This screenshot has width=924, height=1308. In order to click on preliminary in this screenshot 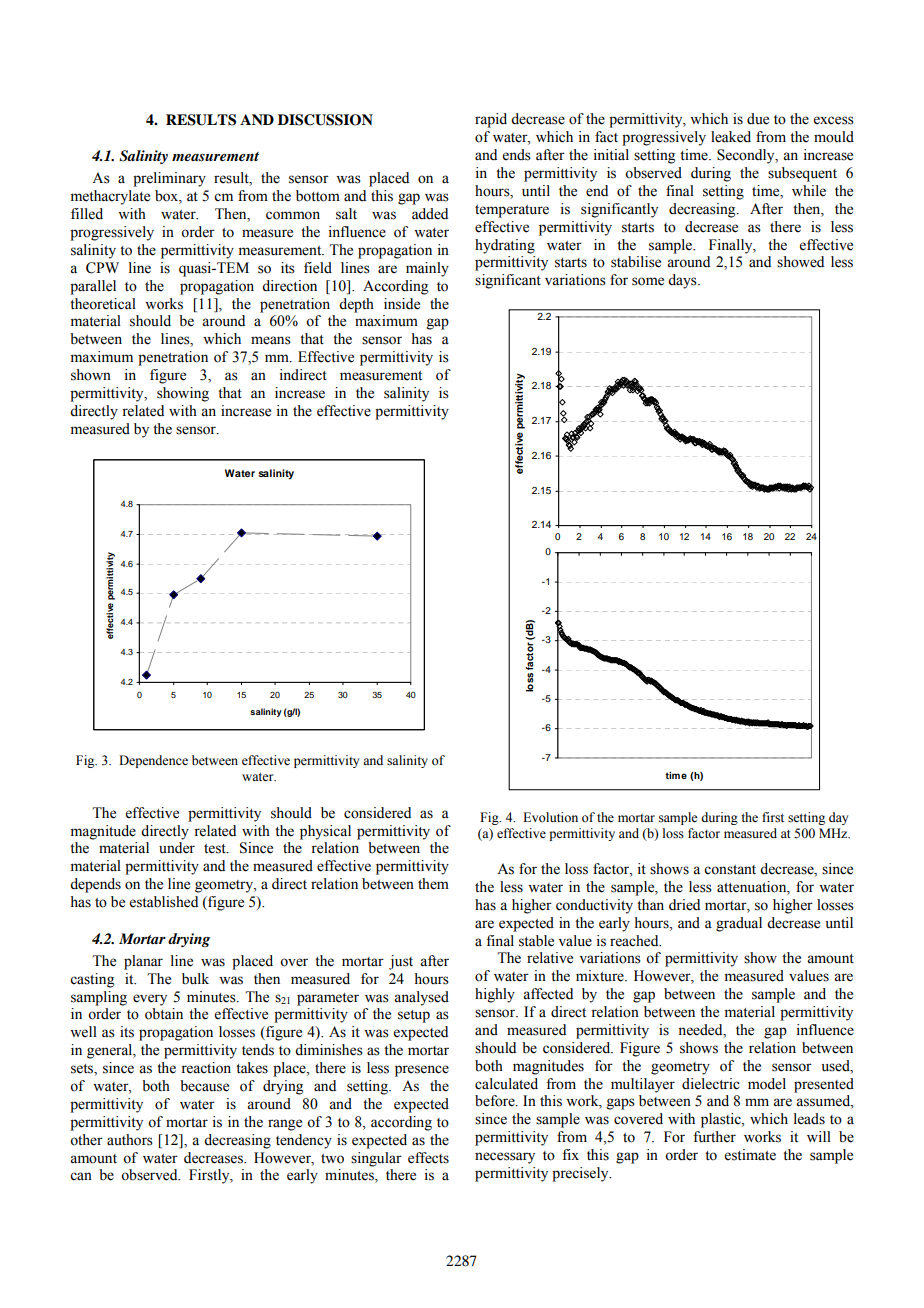, I will do `click(169, 179)`.
